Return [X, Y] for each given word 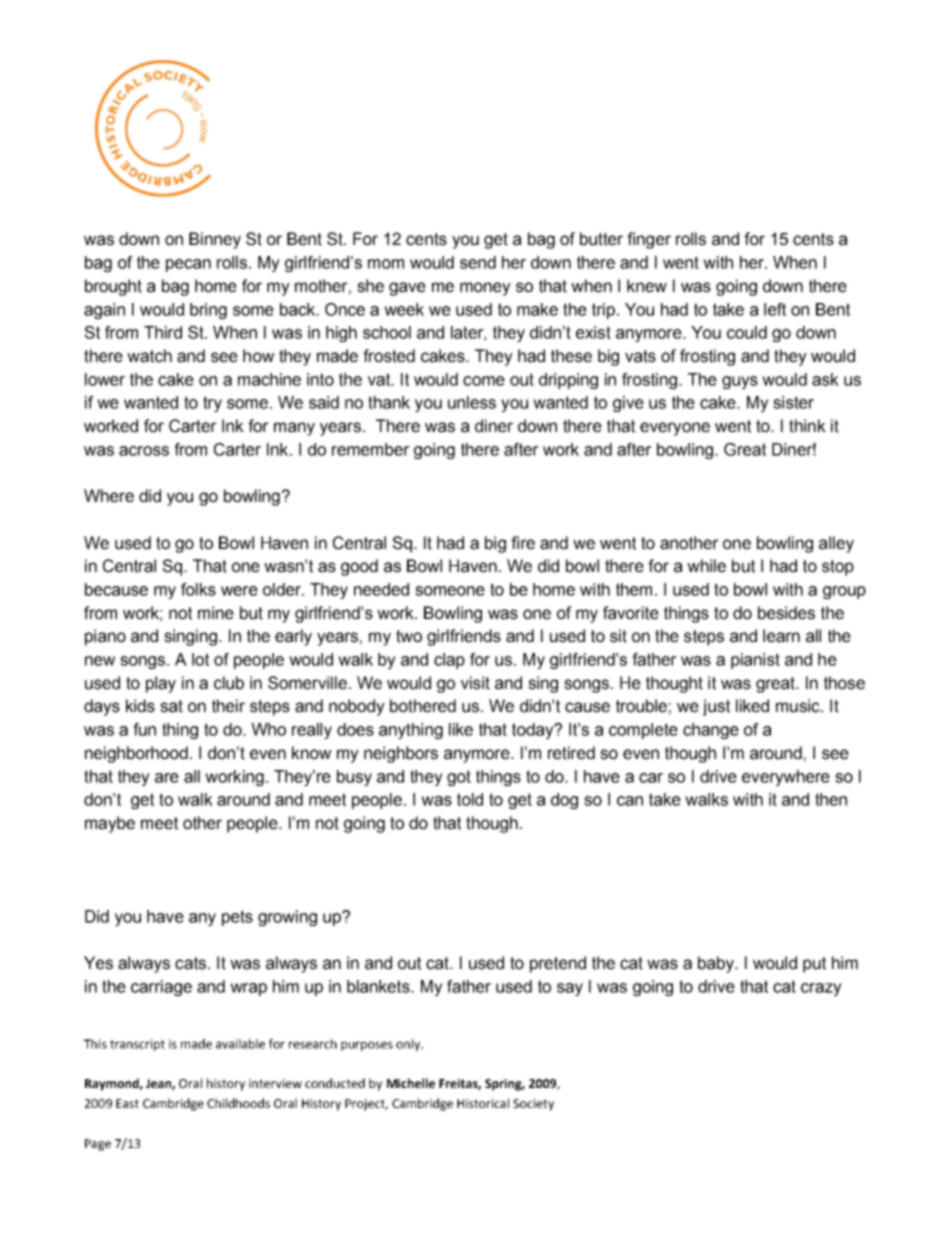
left [775, 309]
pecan [188, 265]
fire [523, 543]
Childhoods [238, 1103]
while [706, 566]
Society [533, 1105]
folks [198, 589]
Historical [483, 1103]
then [831, 799]
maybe [110, 824]
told [470, 799]
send [478, 262]
